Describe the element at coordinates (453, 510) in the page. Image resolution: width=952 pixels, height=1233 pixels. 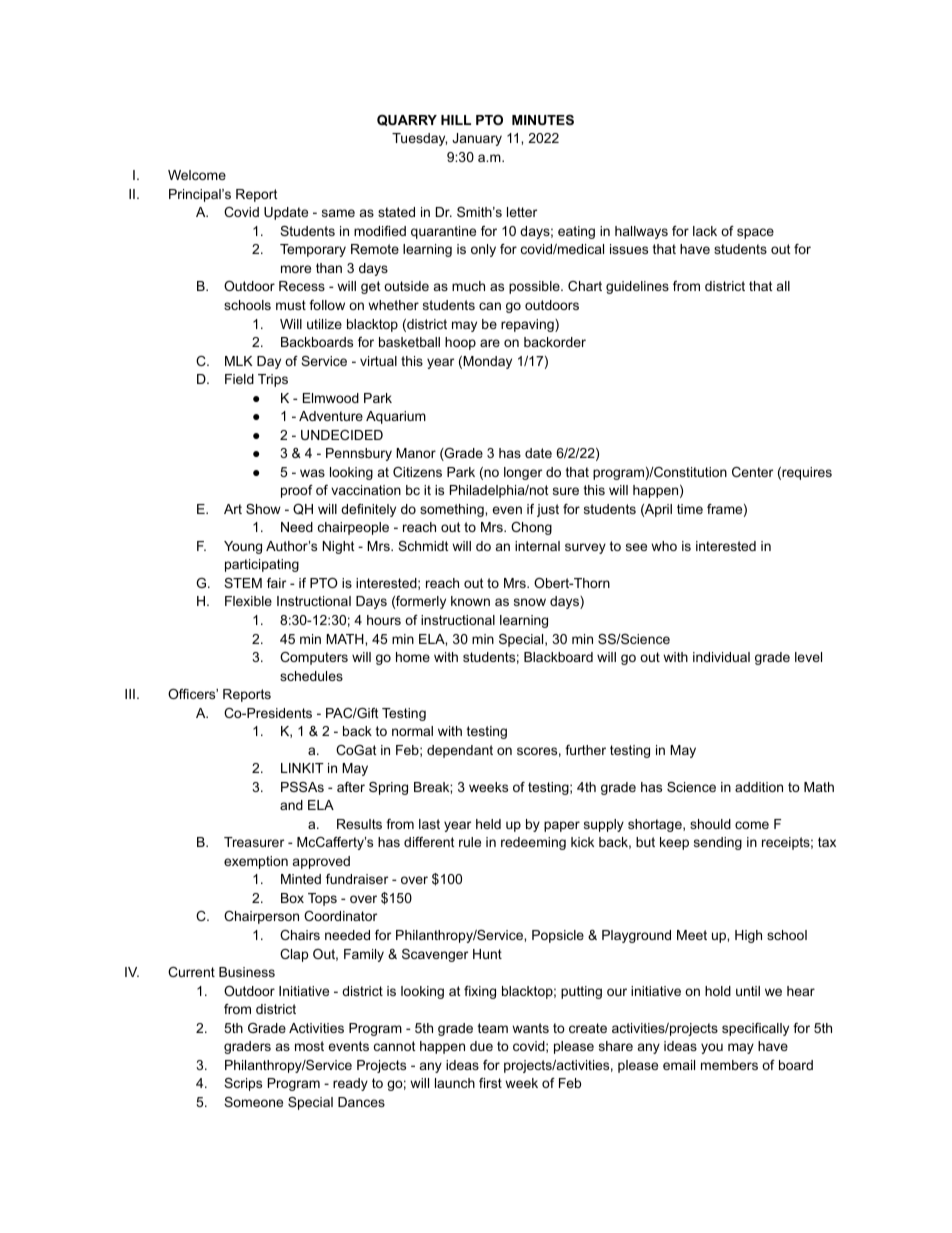
I see `something` at that location.
